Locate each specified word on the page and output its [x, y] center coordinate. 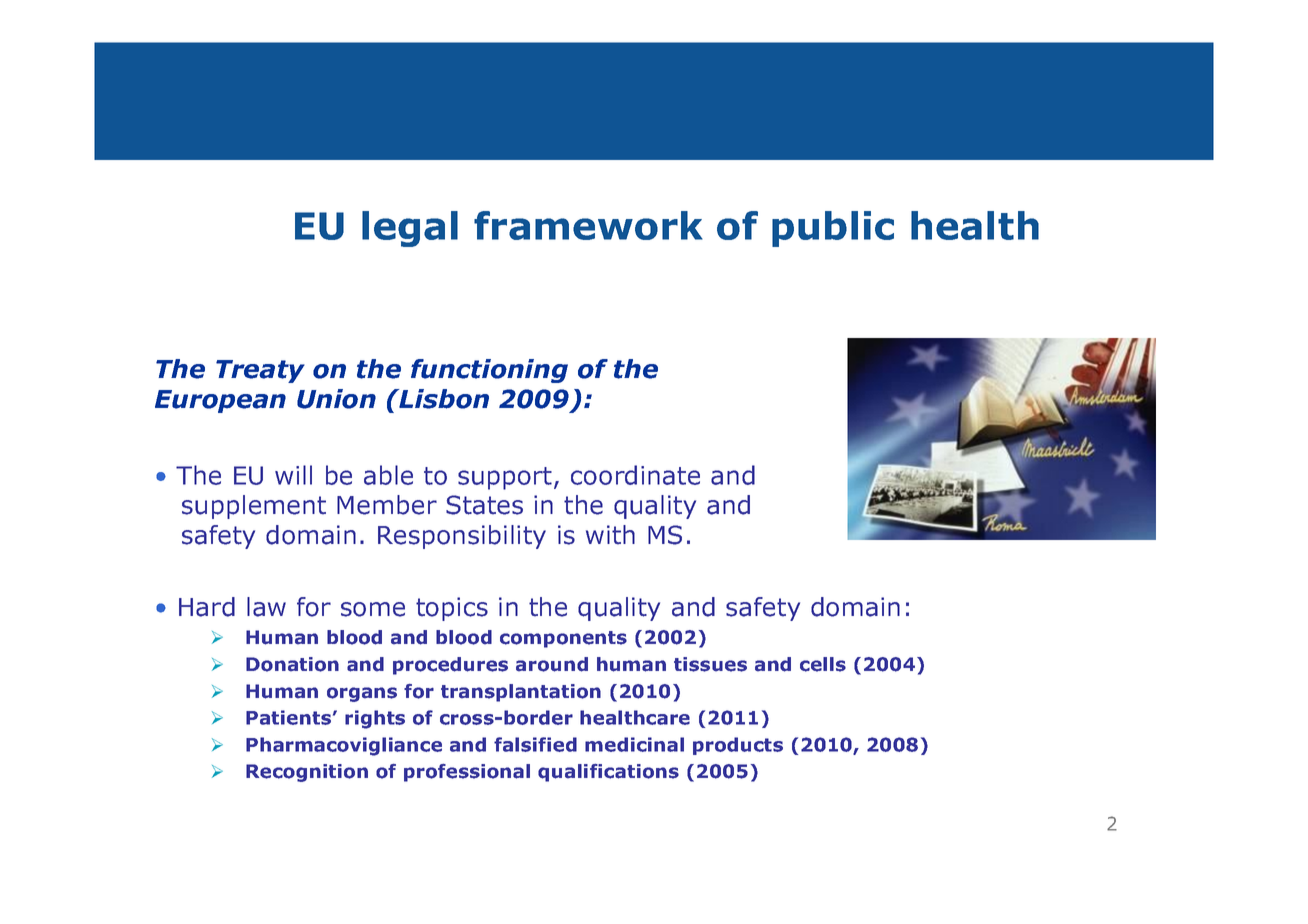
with [610, 535]
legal [410, 229]
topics [452, 609]
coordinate [635, 475]
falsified [535, 744]
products [738, 746]
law [266, 607]
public [833, 229]
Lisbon [443, 399]
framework [588, 225]
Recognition [307, 773]
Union [336, 399]
